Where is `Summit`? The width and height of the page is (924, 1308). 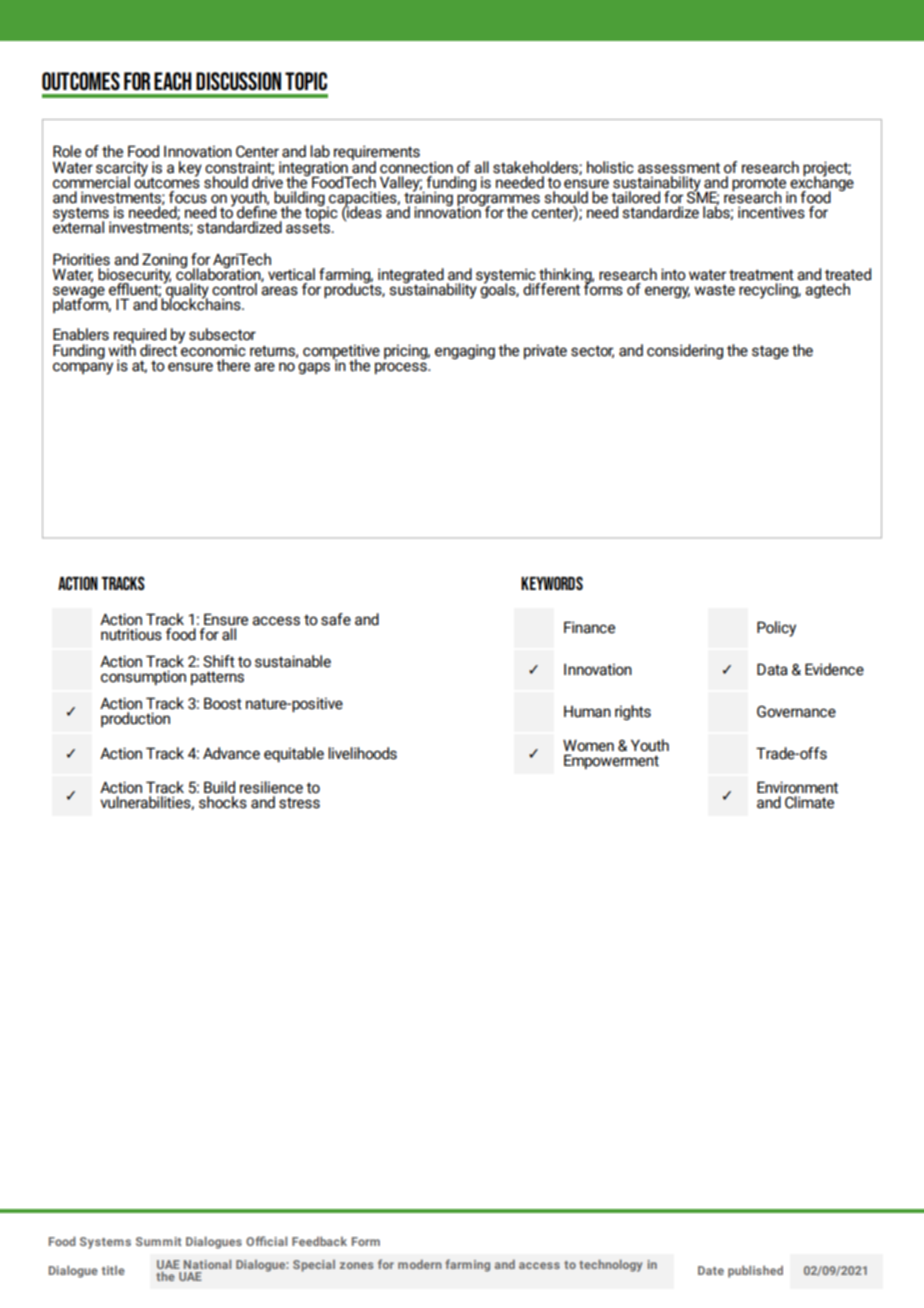
Summit is located at coordinates (159, 1241).
